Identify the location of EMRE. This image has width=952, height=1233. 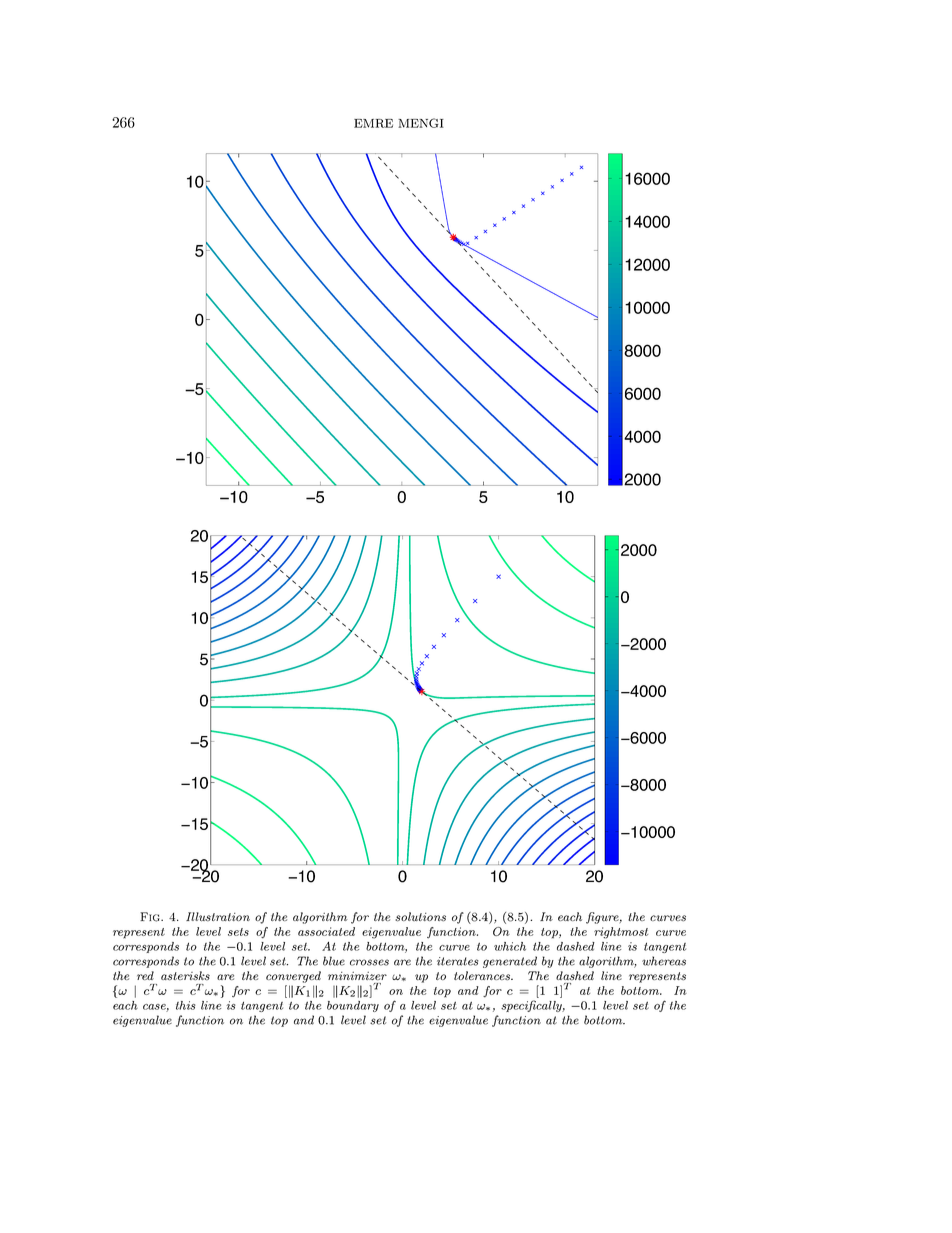
(373, 123).
